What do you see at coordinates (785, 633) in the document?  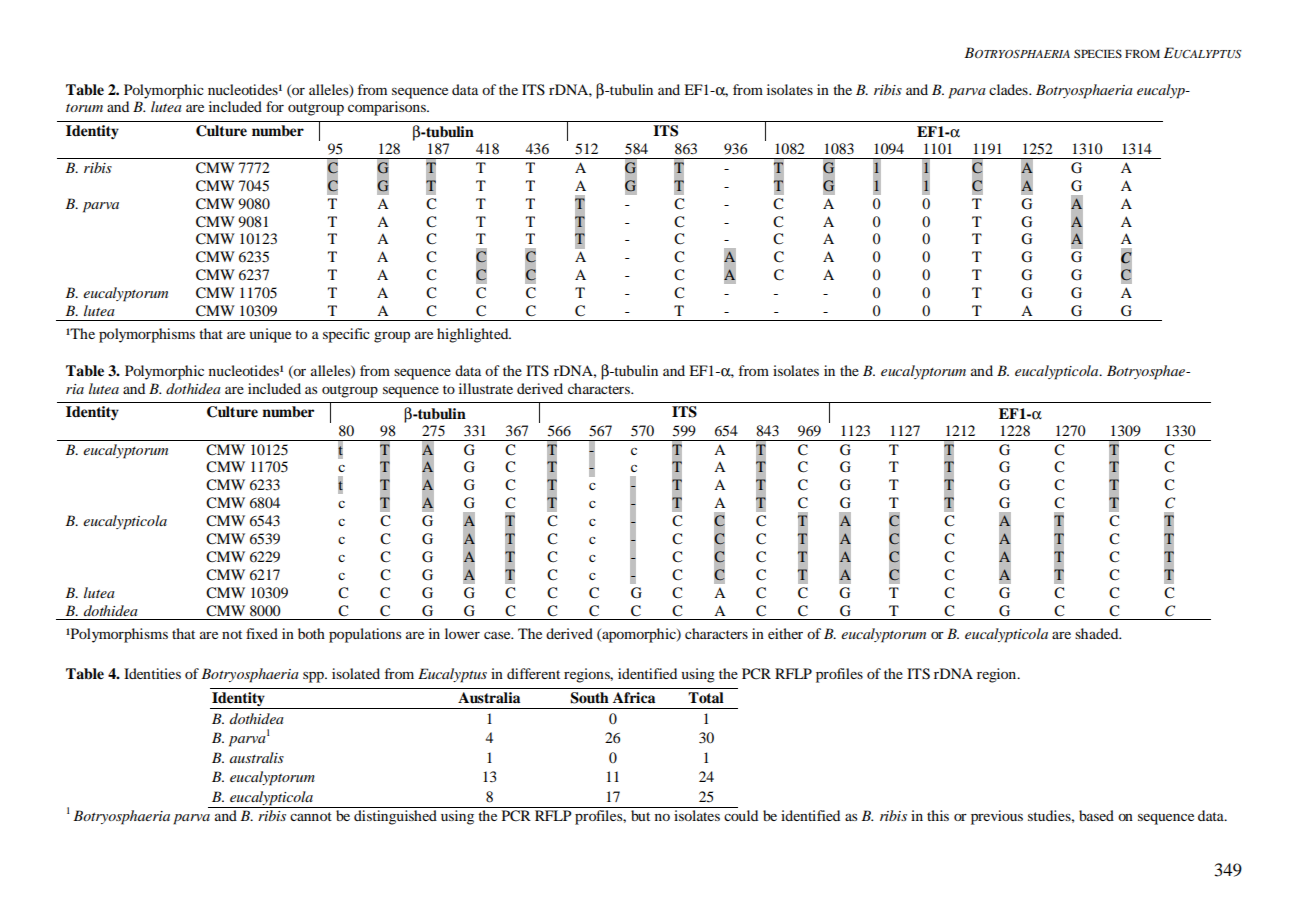 I see `either` at bounding box center [785, 633].
